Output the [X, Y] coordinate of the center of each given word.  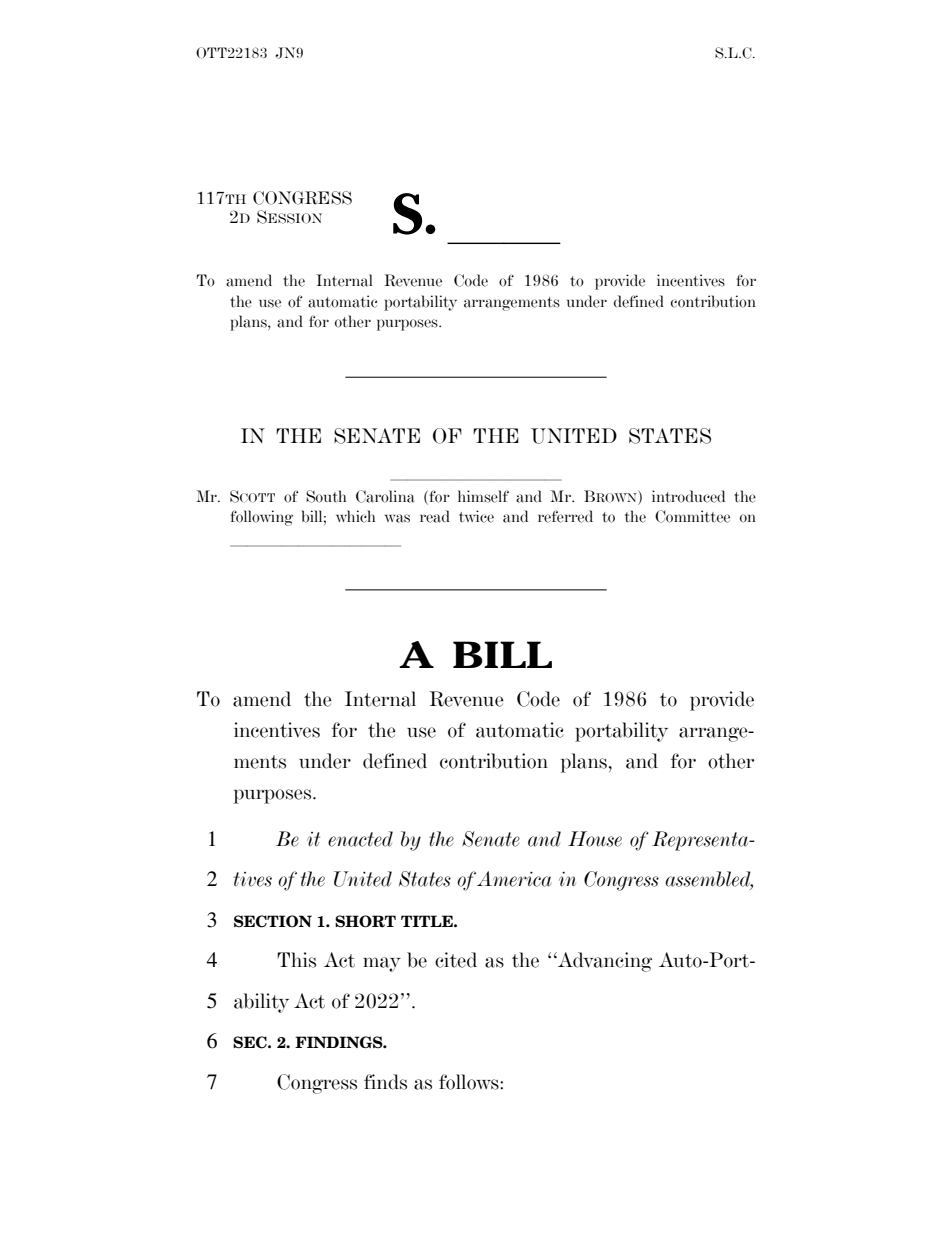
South [326, 496]
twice [476, 516]
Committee [692, 516]
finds [385, 1082]
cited [456, 960]
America [514, 879]
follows [470, 1082]
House [595, 839]
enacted [360, 839]
